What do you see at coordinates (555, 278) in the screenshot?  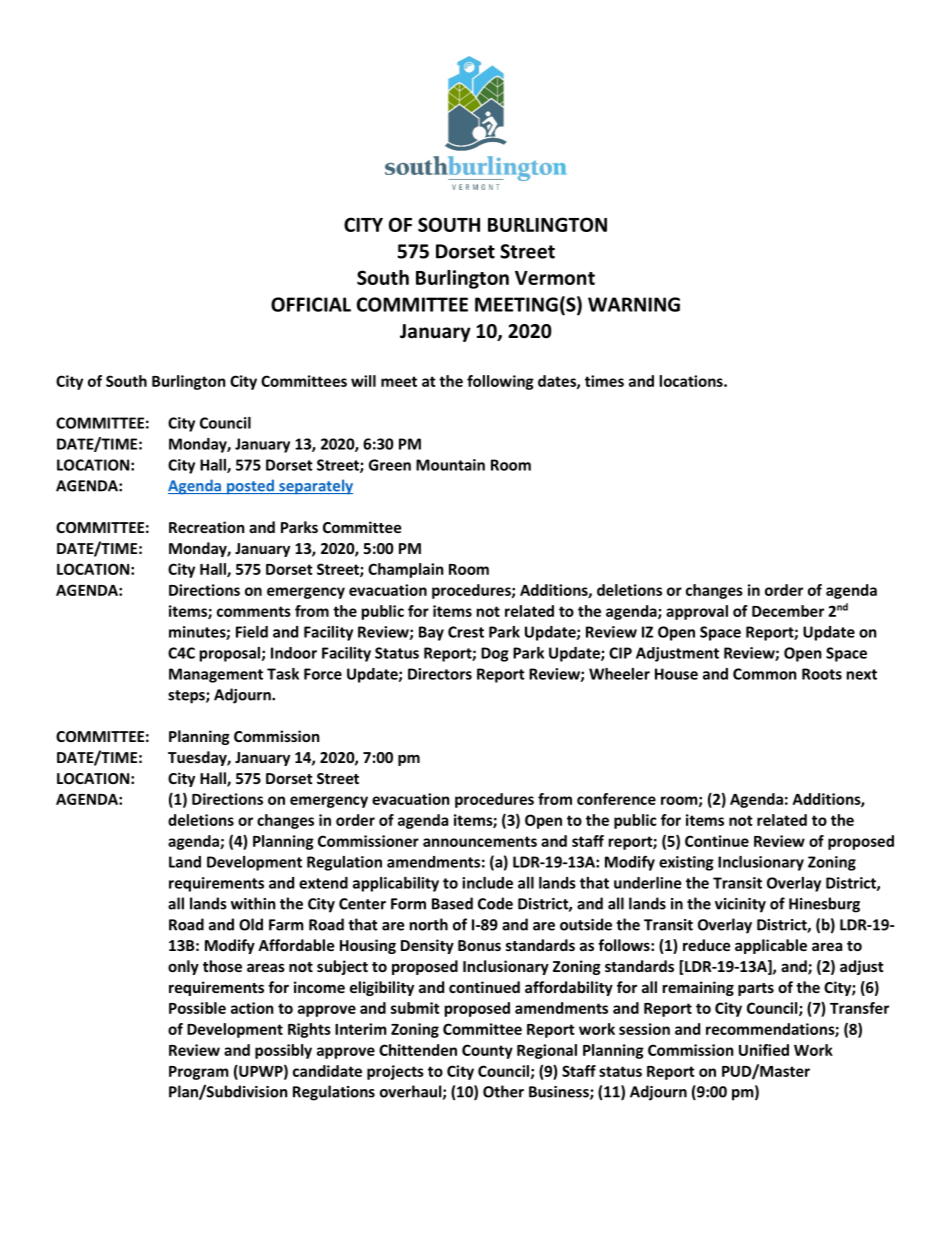 I see `Vermont` at bounding box center [555, 278].
